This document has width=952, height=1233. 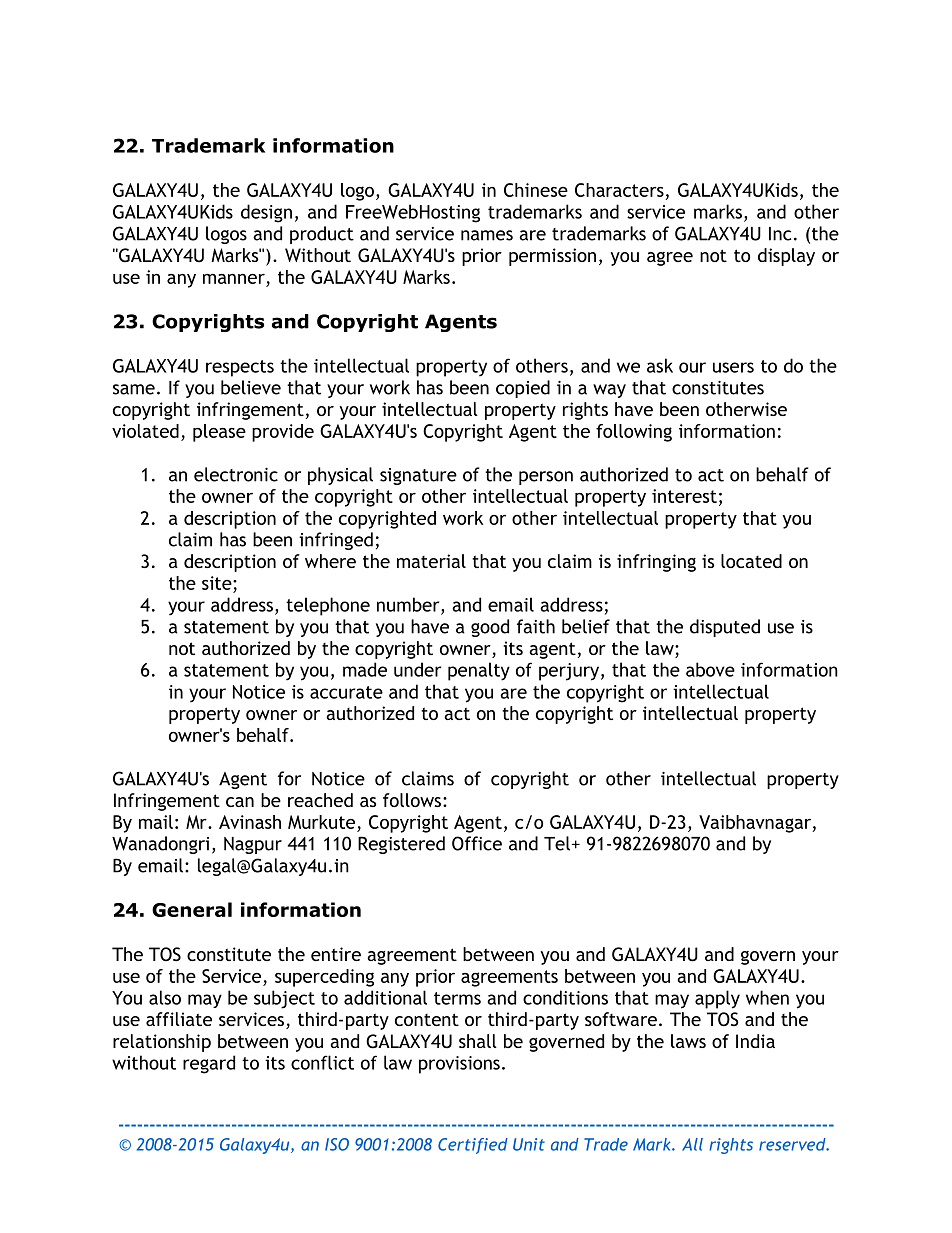 I want to click on Certified, so click(x=473, y=1146).
